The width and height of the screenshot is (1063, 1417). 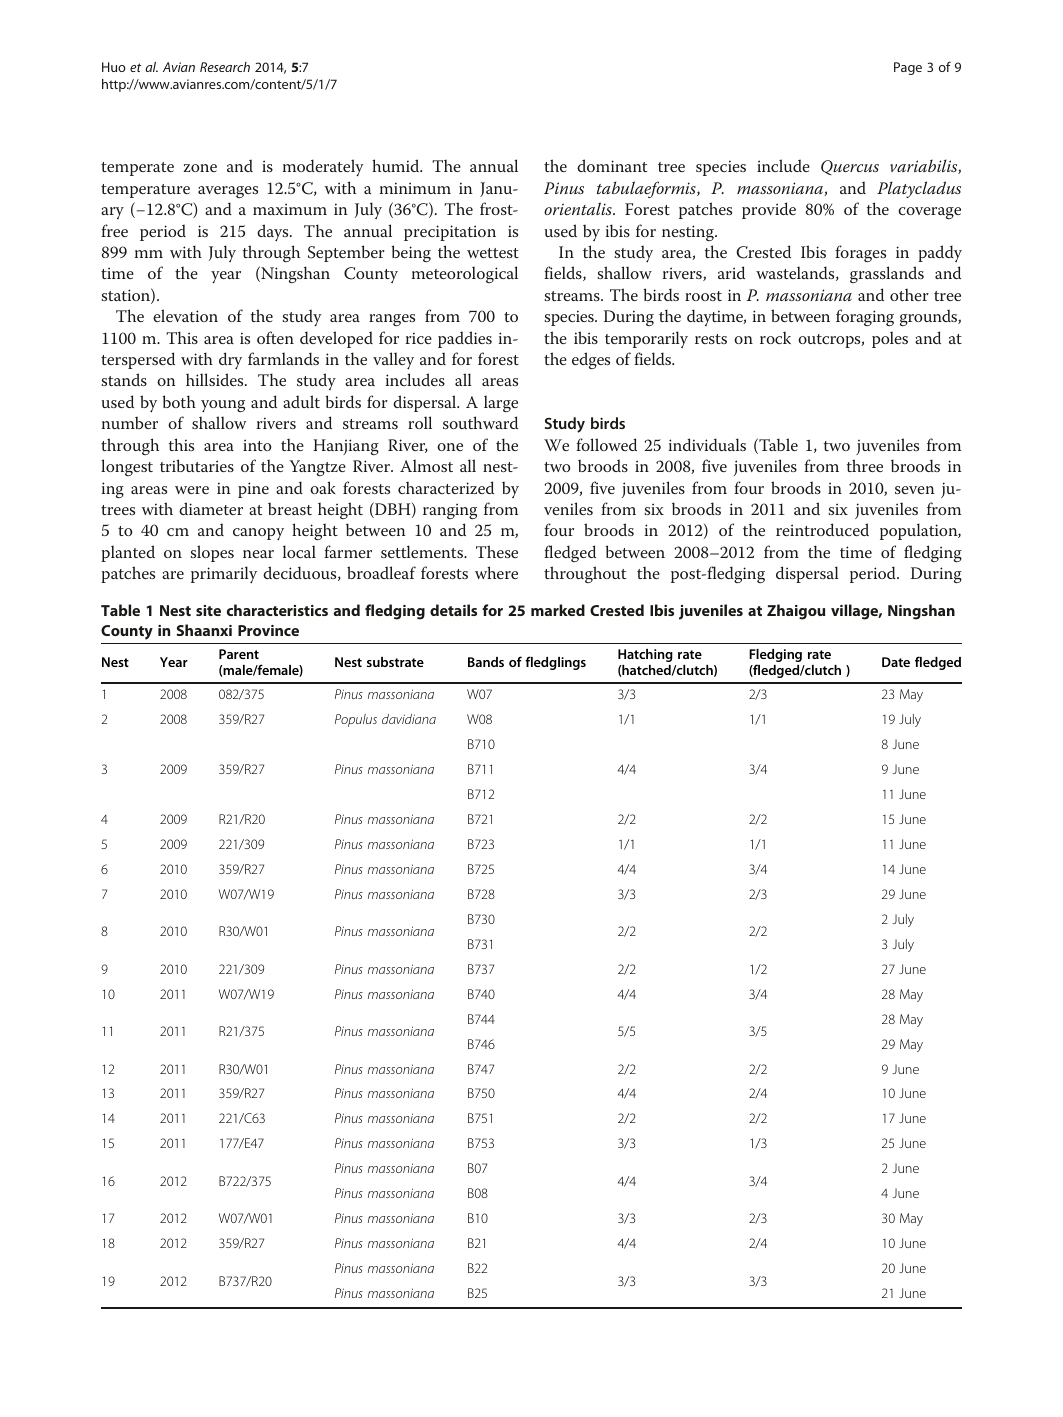 What do you see at coordinates (908, 68) in the screenshot?
I see `Page` at bounding box center [908, 68].
